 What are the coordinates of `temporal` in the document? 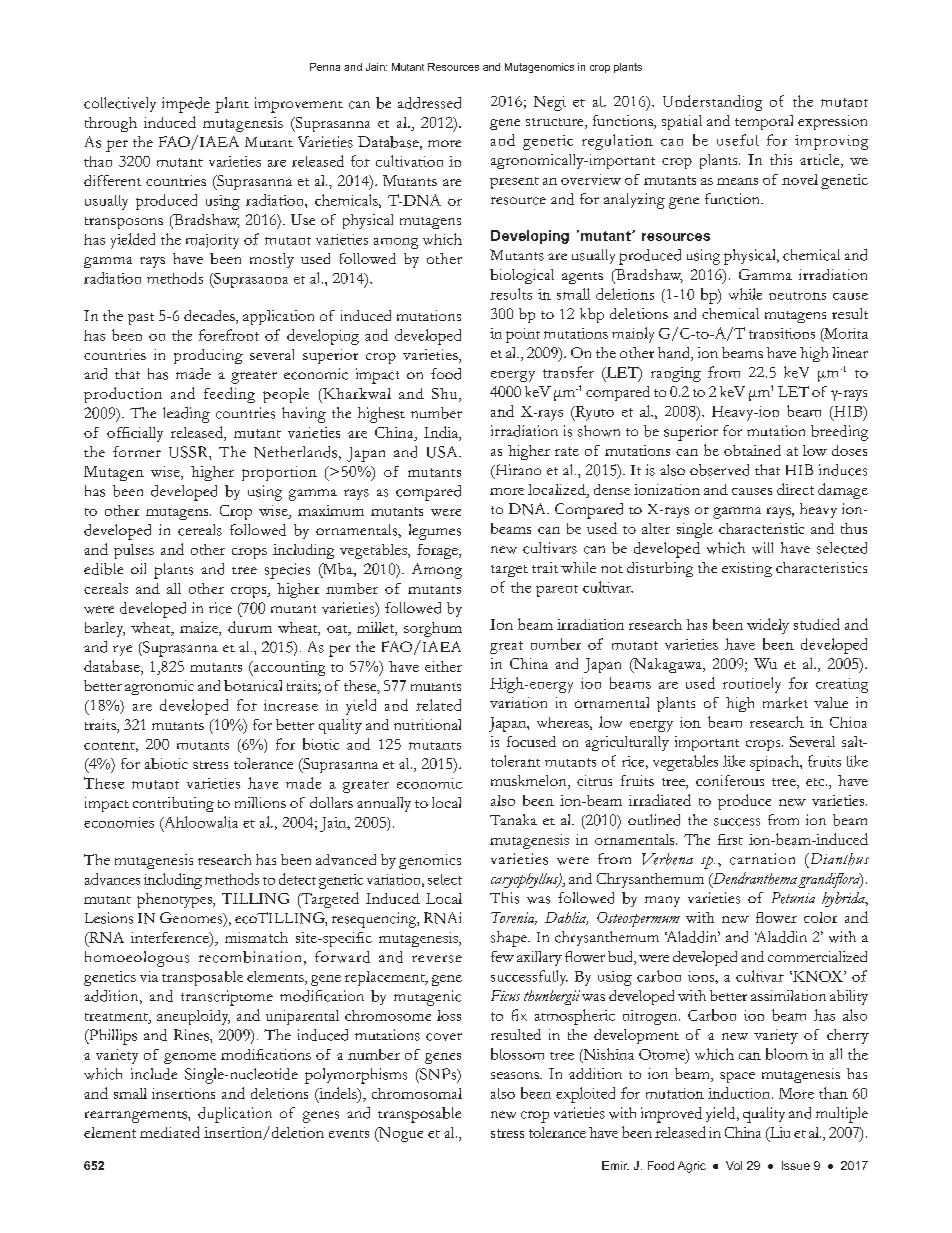 It's located at (764, 122).
